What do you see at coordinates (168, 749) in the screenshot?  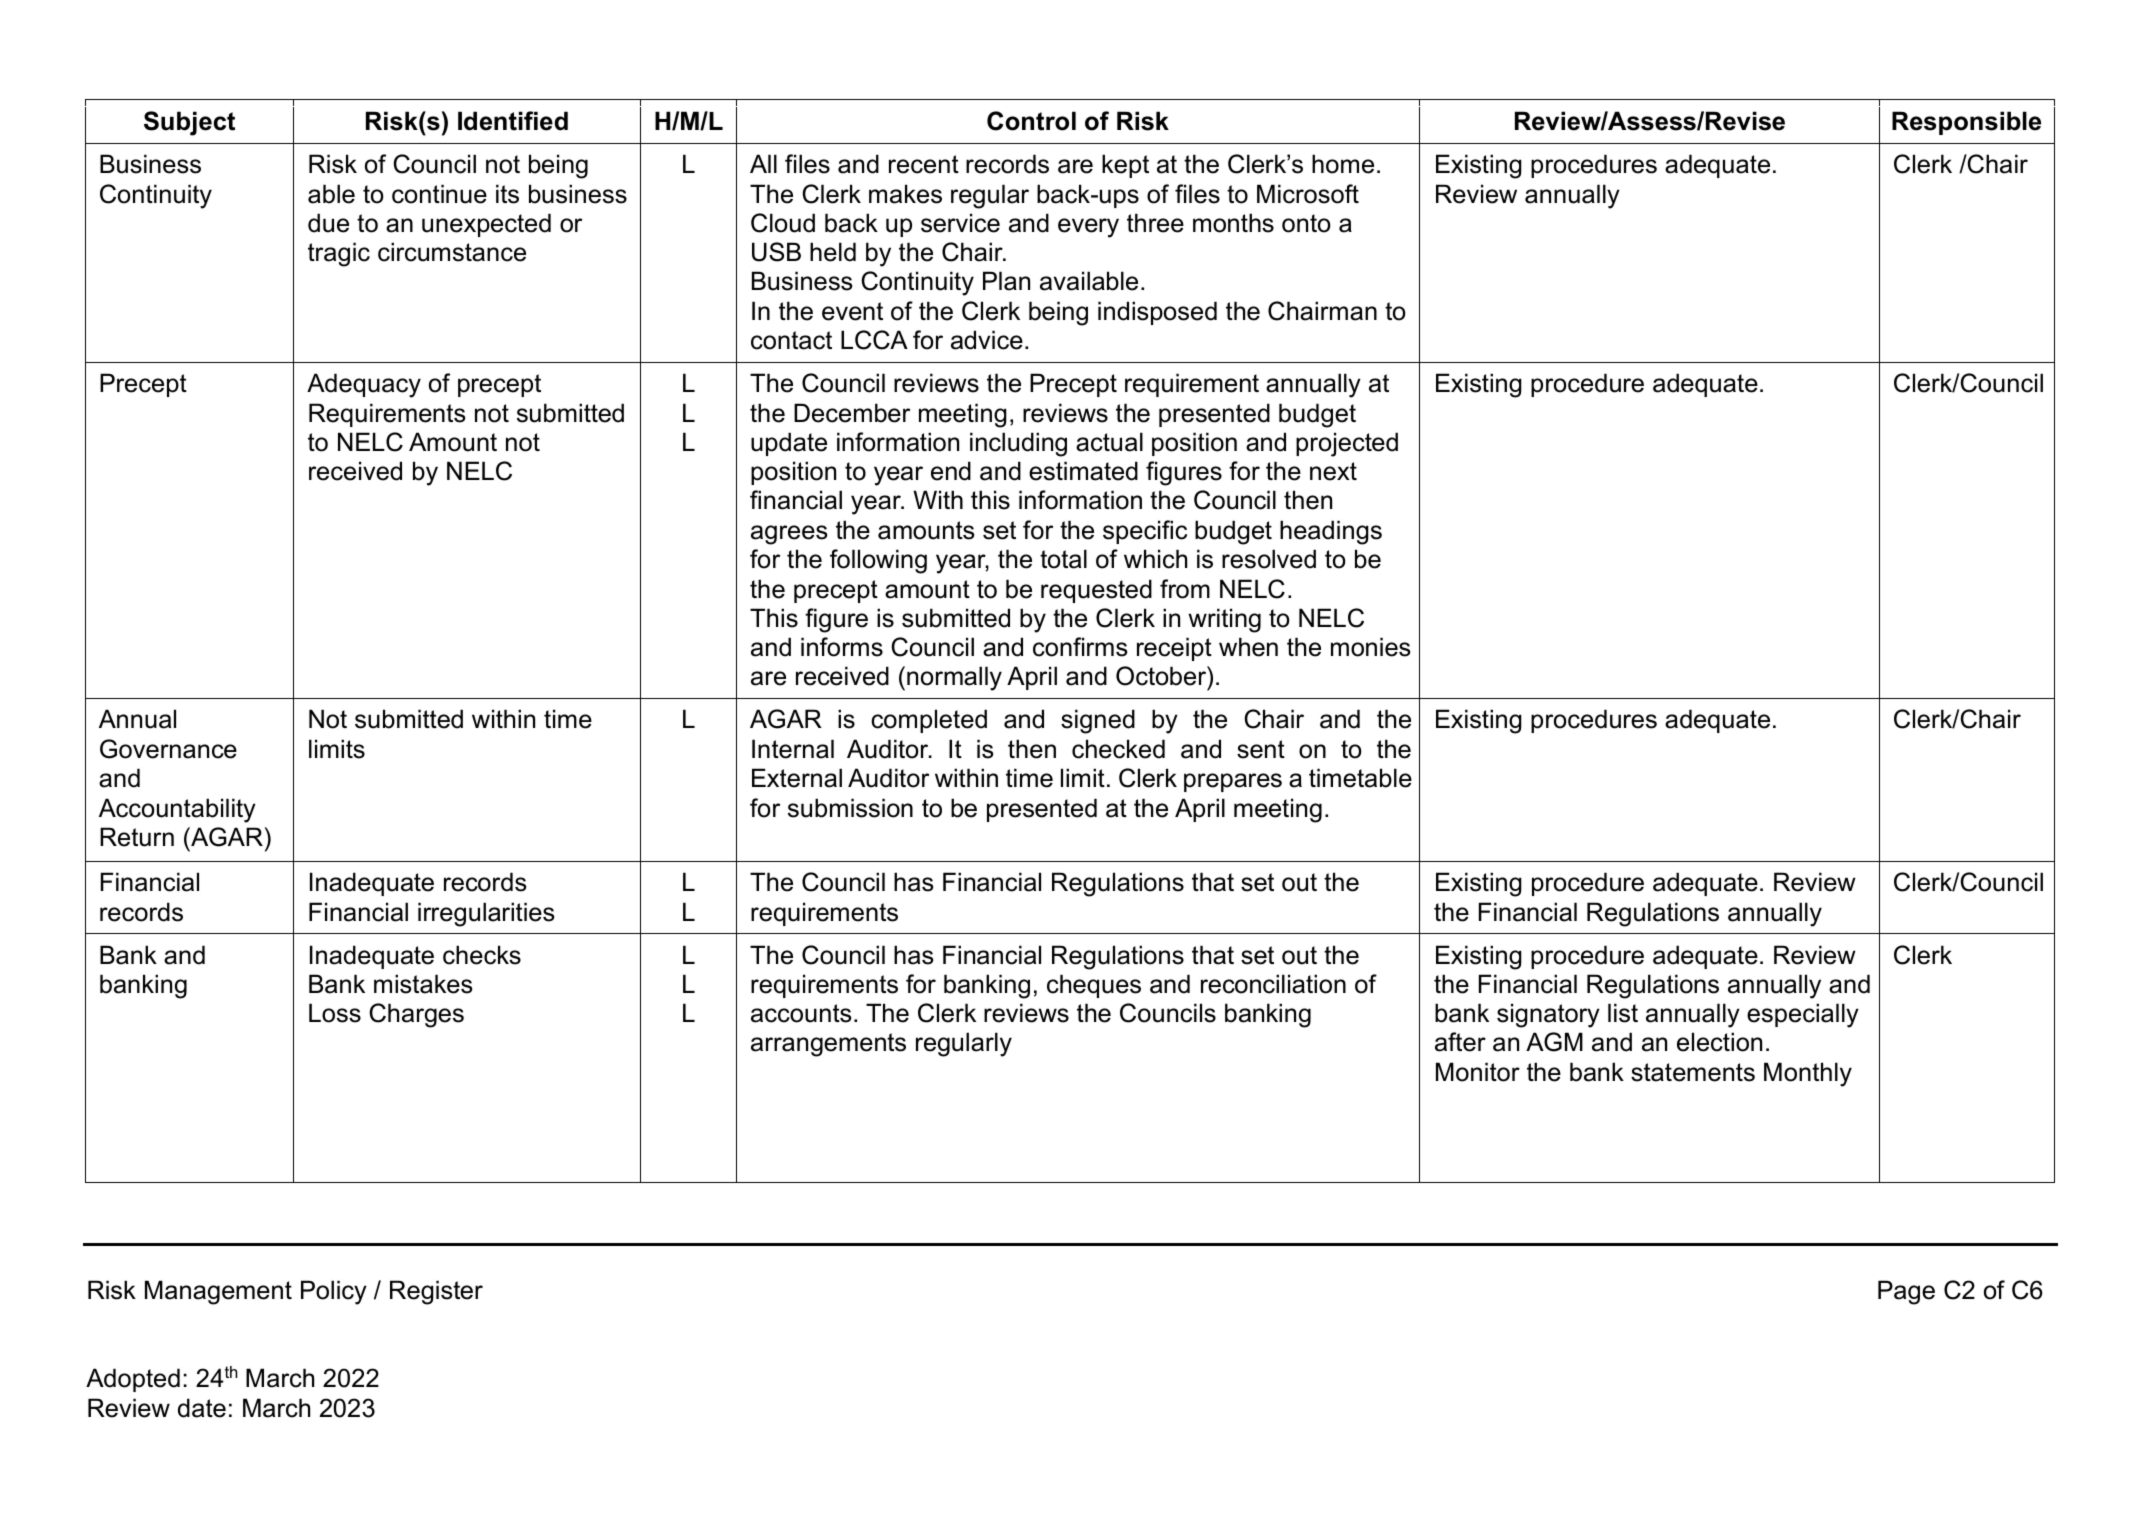 I see `Governance` at bounding box center [168, 749].
